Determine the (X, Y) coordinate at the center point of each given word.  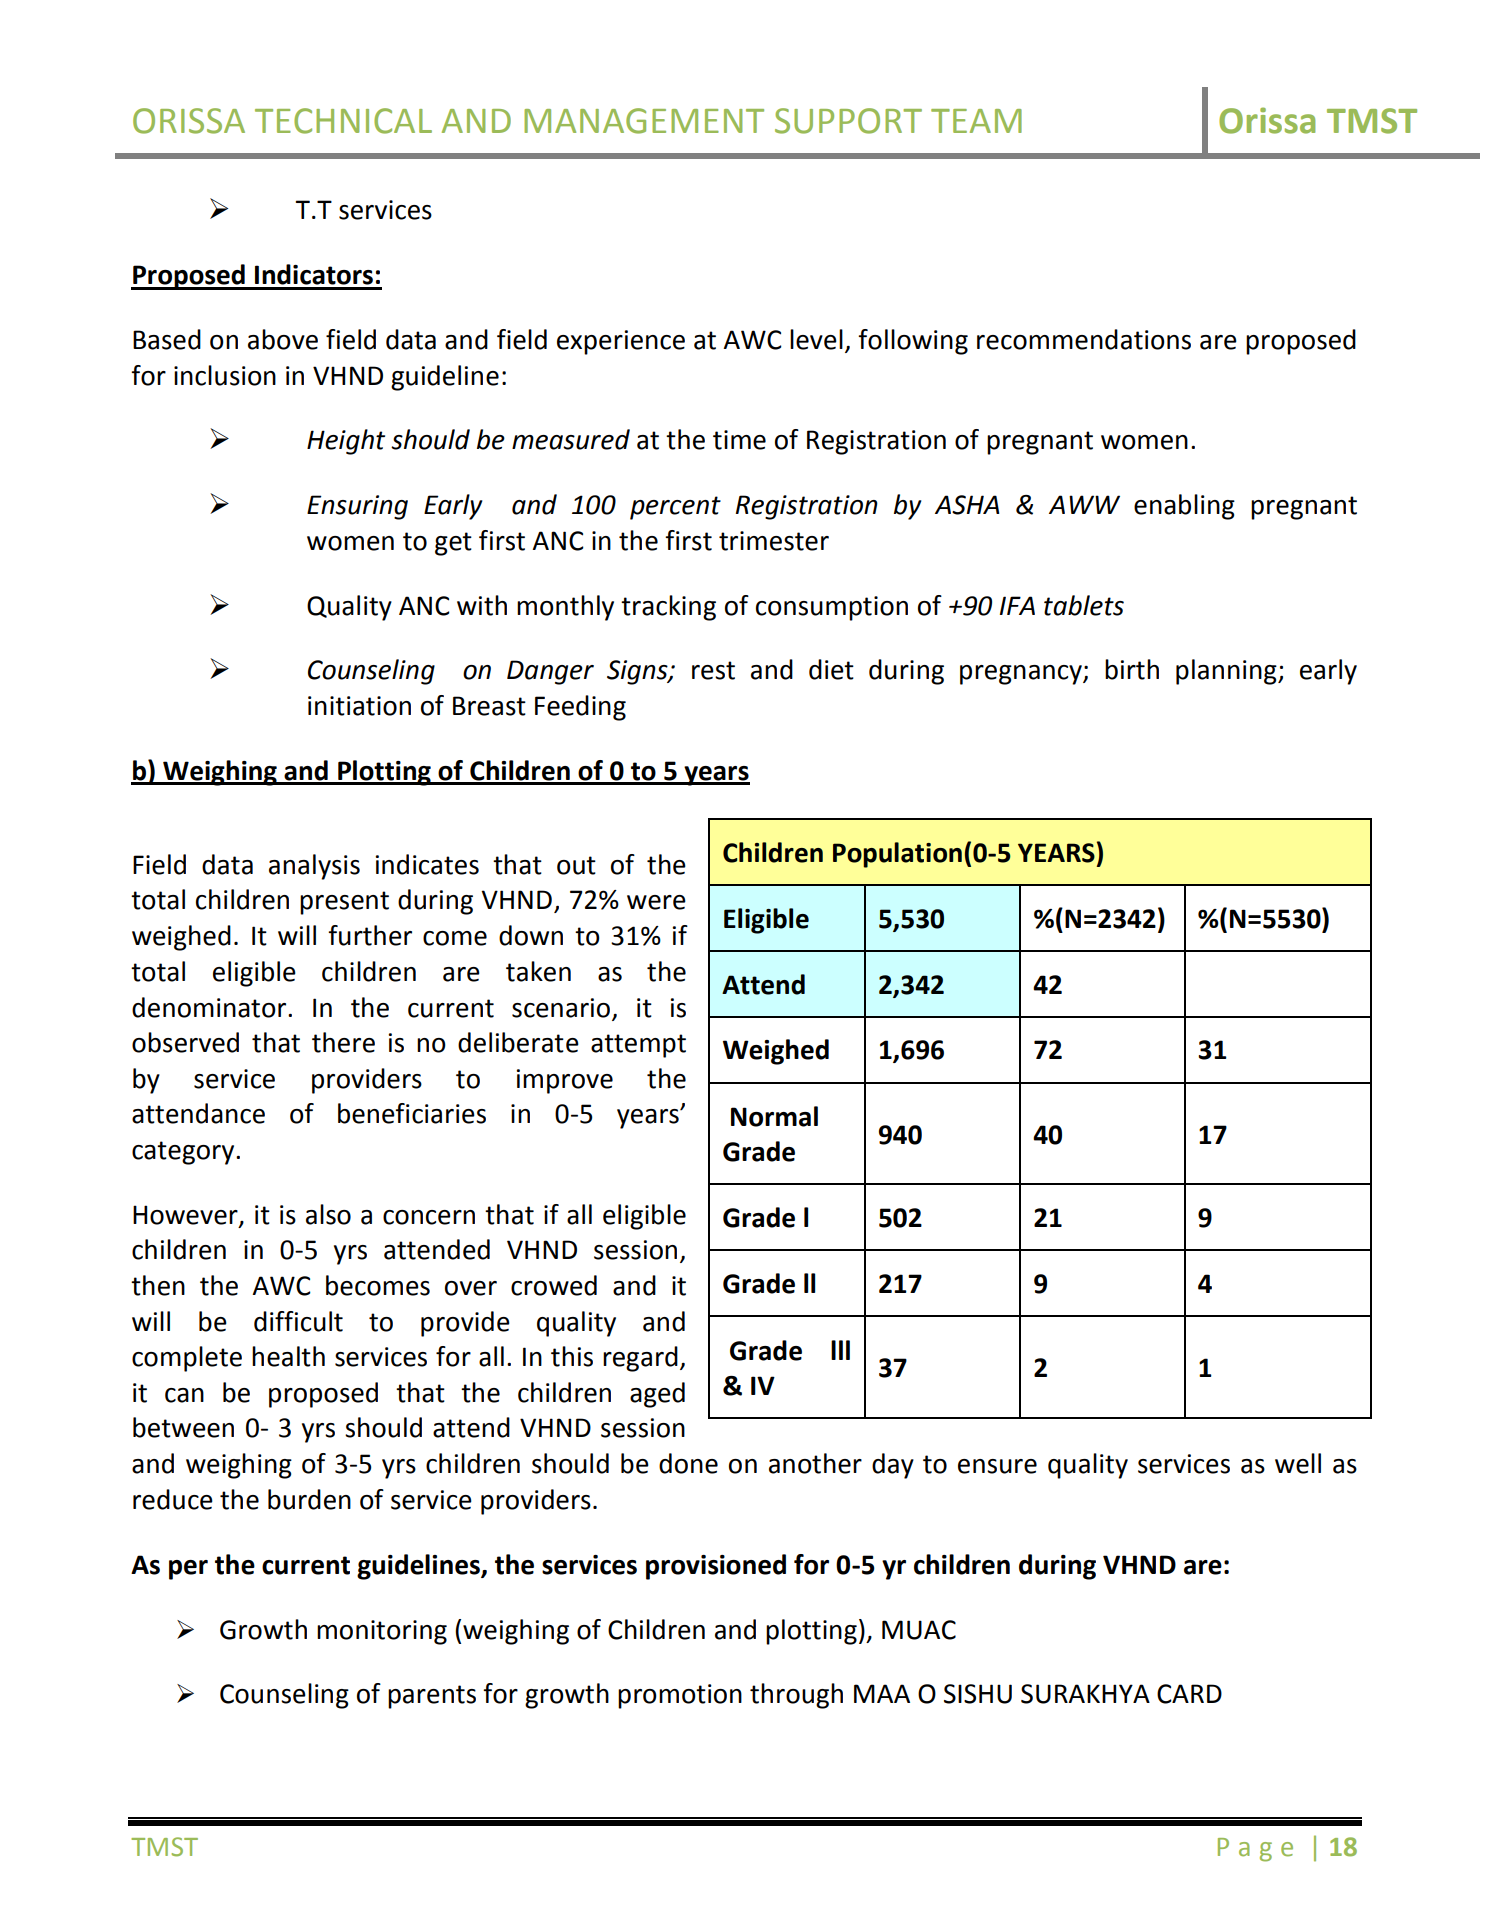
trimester (774, 541)
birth (1132, 669)
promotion (680, 1696)
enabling (1184, 507)
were (656, 902)
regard (640, 1359)
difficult (298, 1321)
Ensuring (357, 507)
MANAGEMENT (644, 121)
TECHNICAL (343, 121)
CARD (1189, 1694)
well (1298, 1463)
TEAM (976, 121)
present (344, 903)
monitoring (382, 1632)
